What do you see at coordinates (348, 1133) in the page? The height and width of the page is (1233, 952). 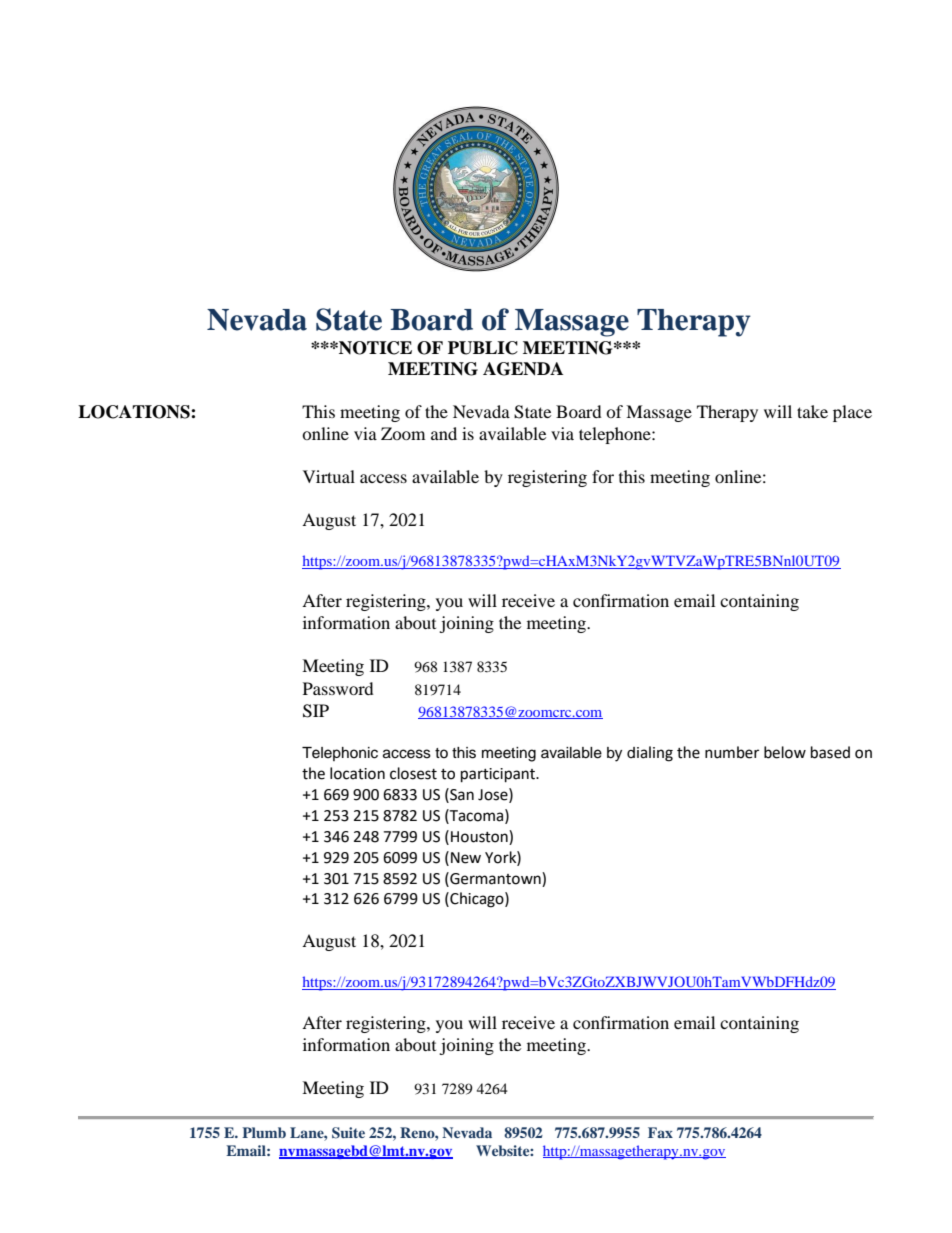 I see `Suite` at bounding box center [348, 1133].
